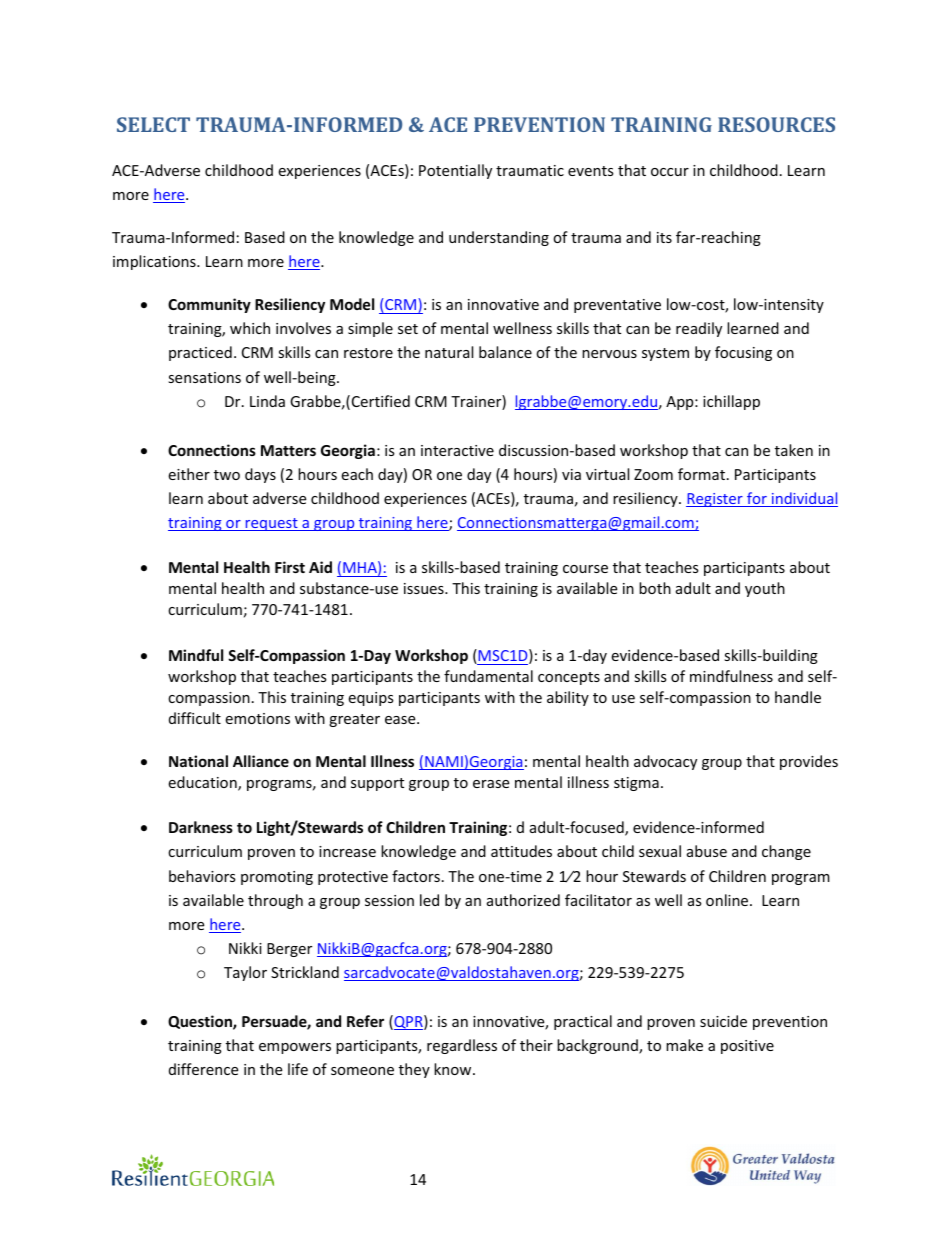 This page has height=1233, width=952. Describe the element at coordinates (425, 588) in the page. I see `issues` at that location.
